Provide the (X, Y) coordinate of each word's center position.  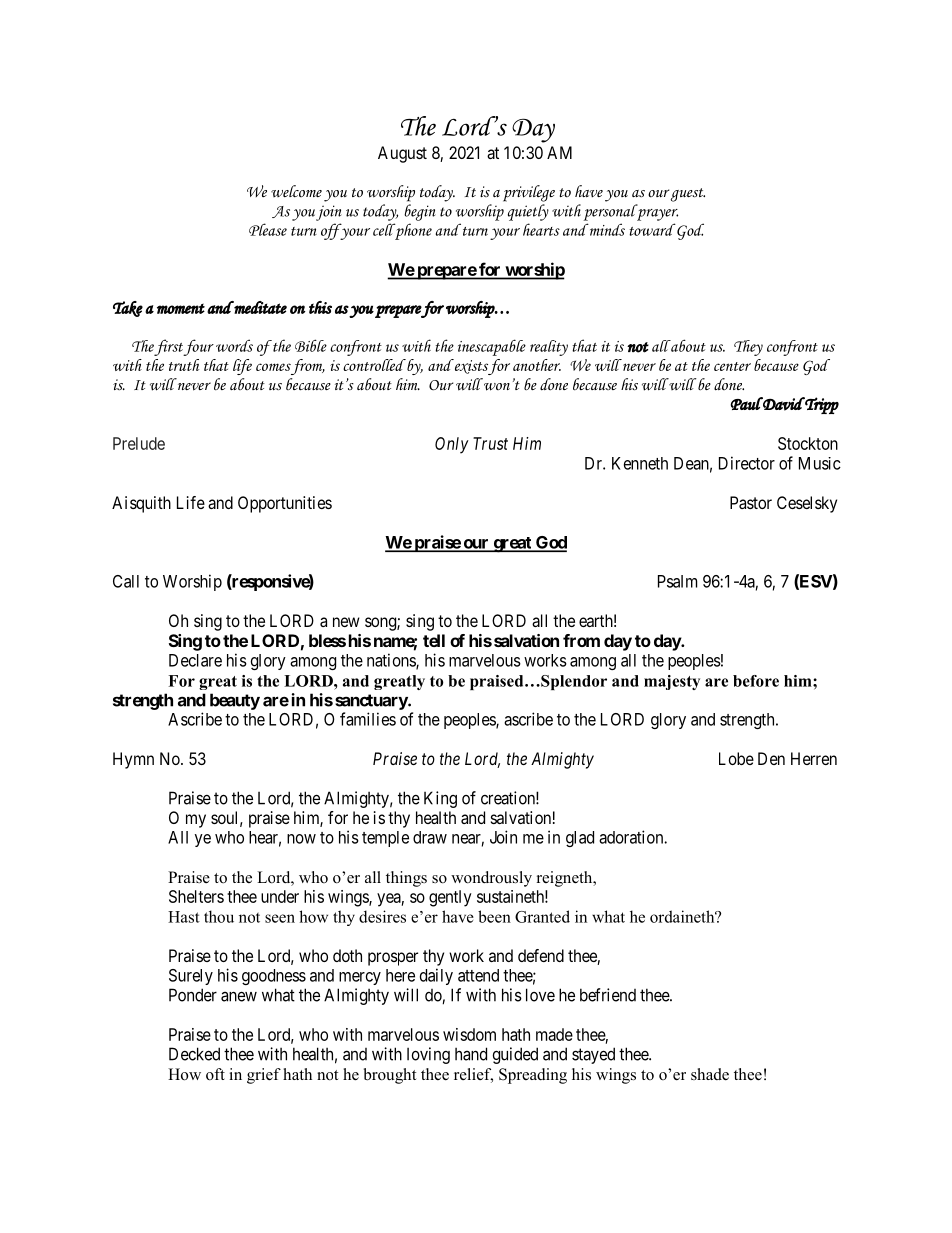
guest (688, 195)
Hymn (133, 760)
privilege (529, 193)
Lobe (736, 758)
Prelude (139, 443)
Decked (194, 1054)
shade (710, 1074)
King (440, 799)
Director (747, 463)
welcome (296, 191)
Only (452, 445)
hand (471, 1054)
